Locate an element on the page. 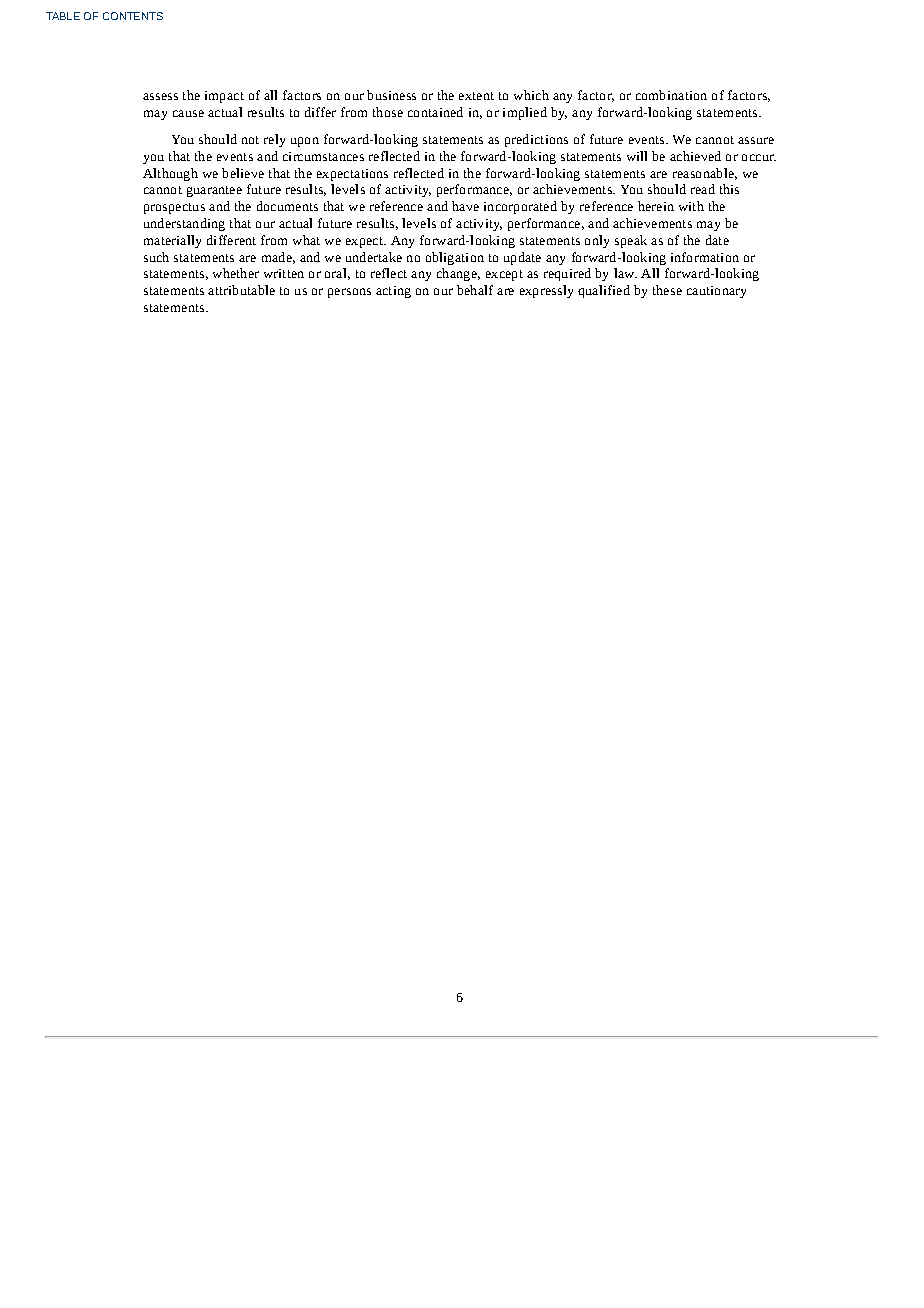 The width and height of the image is (924, 1308). impact is located at coordinates (224, 97).
